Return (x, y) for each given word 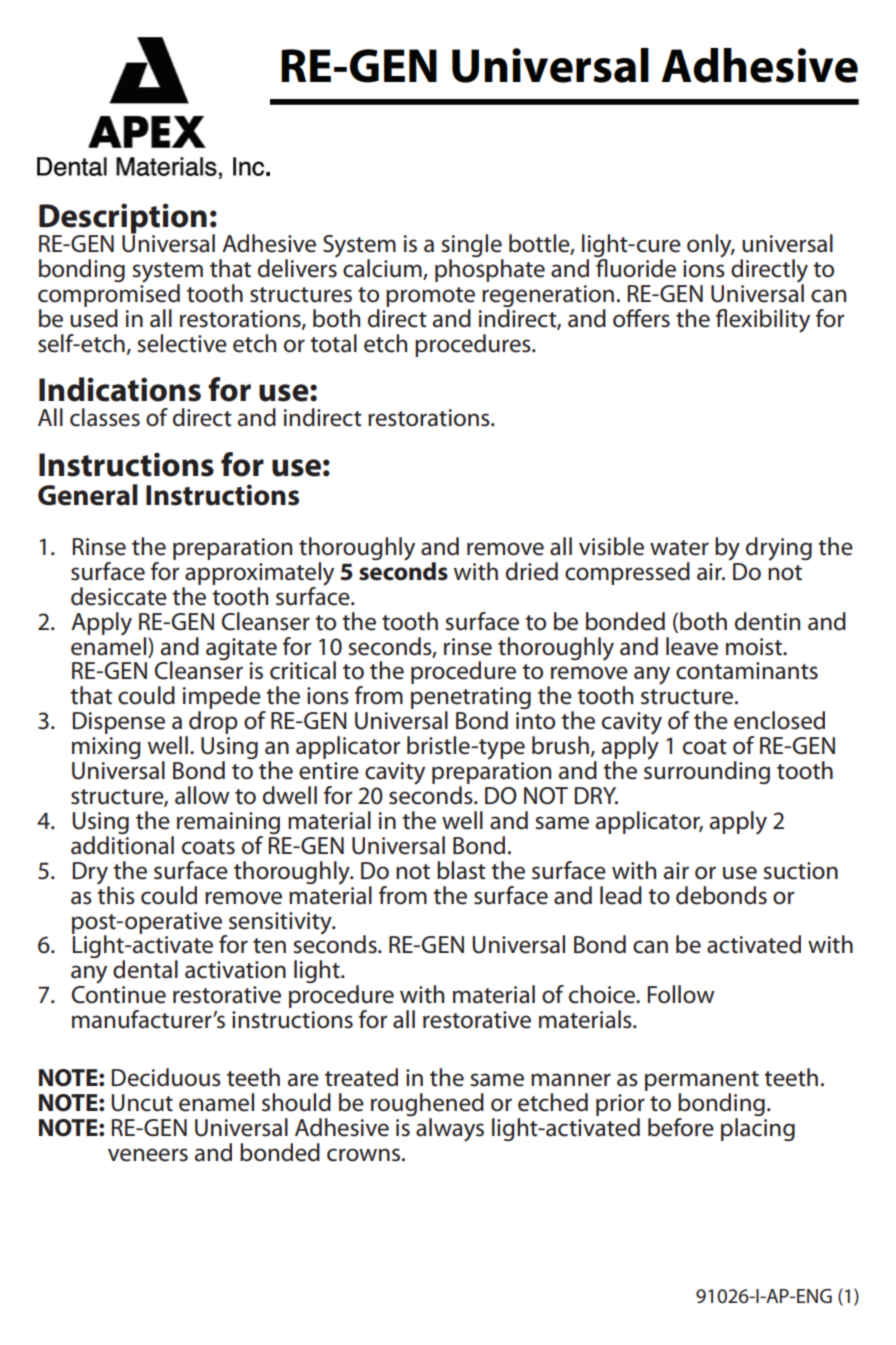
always (450, 1130)
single (472, 247)
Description (123, 219)
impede (223, 699)
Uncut (142, 1103)
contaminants (747, 671)
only (710, 246)
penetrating (471, 699)
